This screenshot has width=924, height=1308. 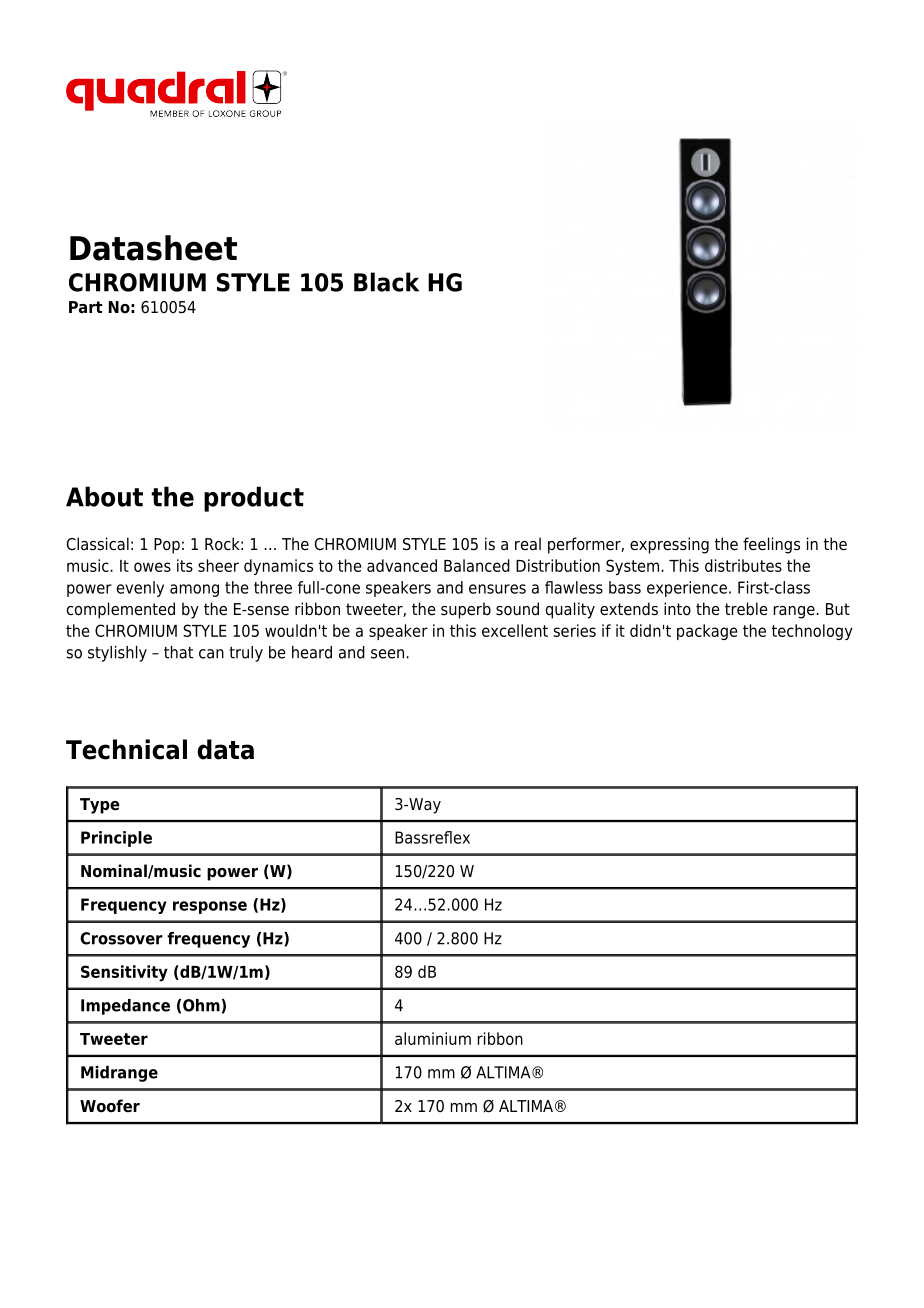 I want to click on that, so click(x=178, y=652).
